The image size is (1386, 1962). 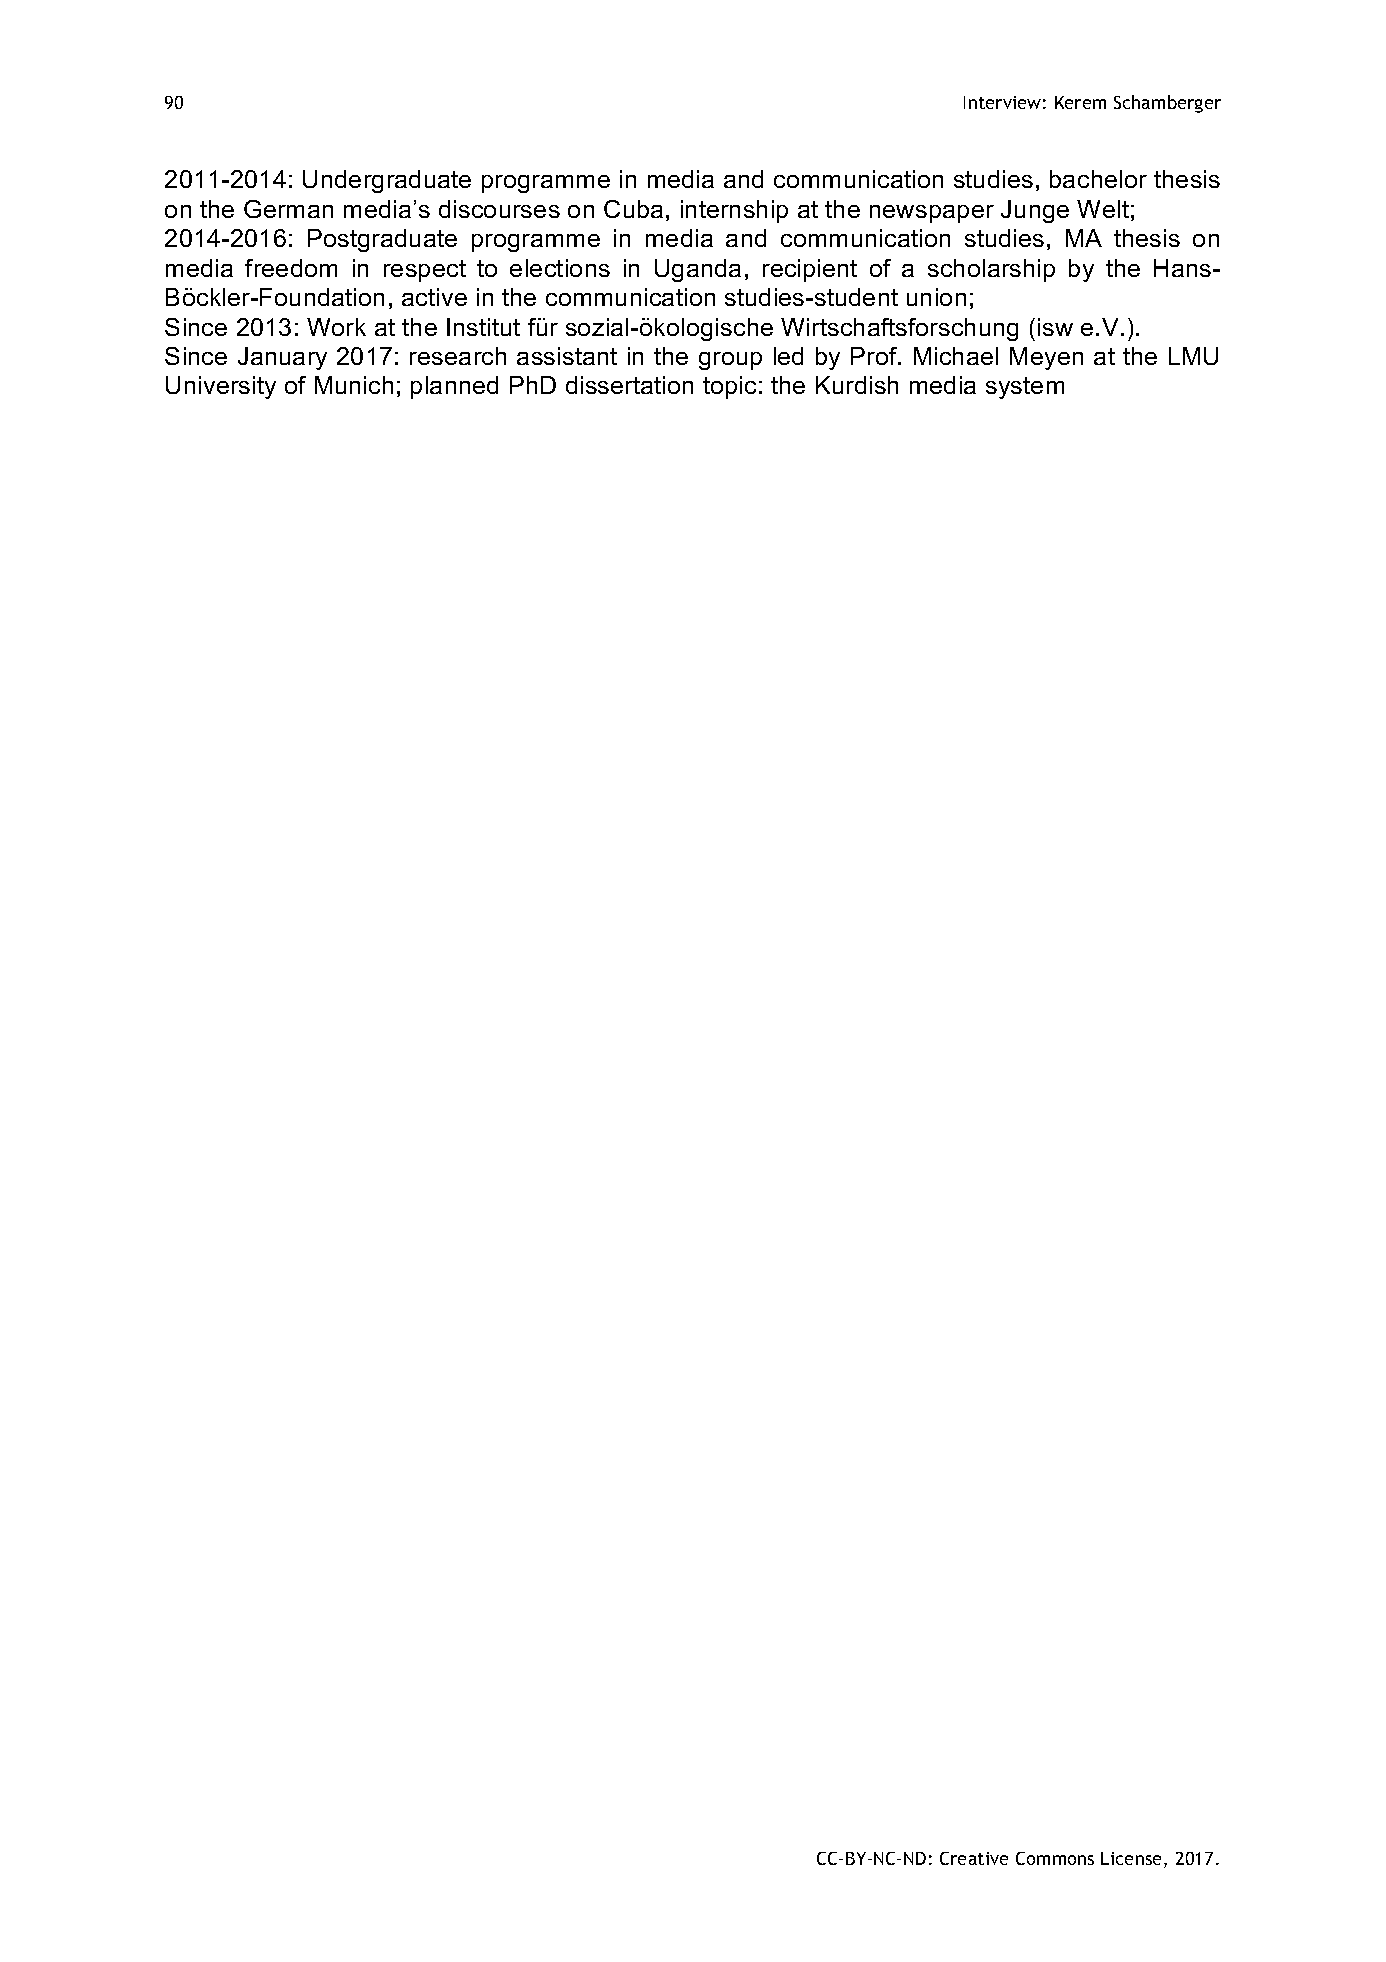 I want to click on topic, so click(x=729, y=387).
